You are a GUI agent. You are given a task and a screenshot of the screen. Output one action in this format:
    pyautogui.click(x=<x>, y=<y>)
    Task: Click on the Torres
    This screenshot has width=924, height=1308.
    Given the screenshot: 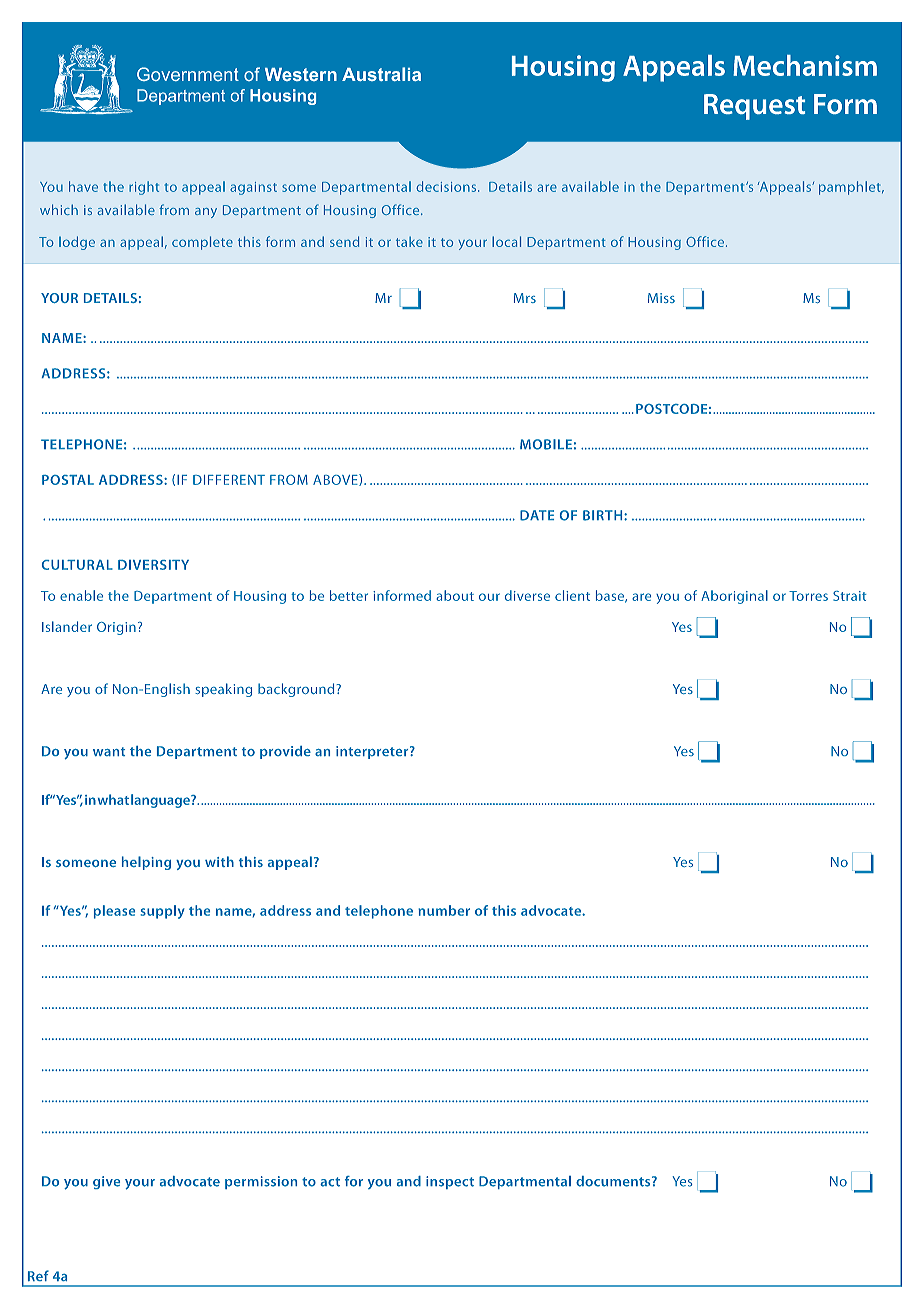 What is the action you would take?
    pyautogui.click(x=808, y=596)
